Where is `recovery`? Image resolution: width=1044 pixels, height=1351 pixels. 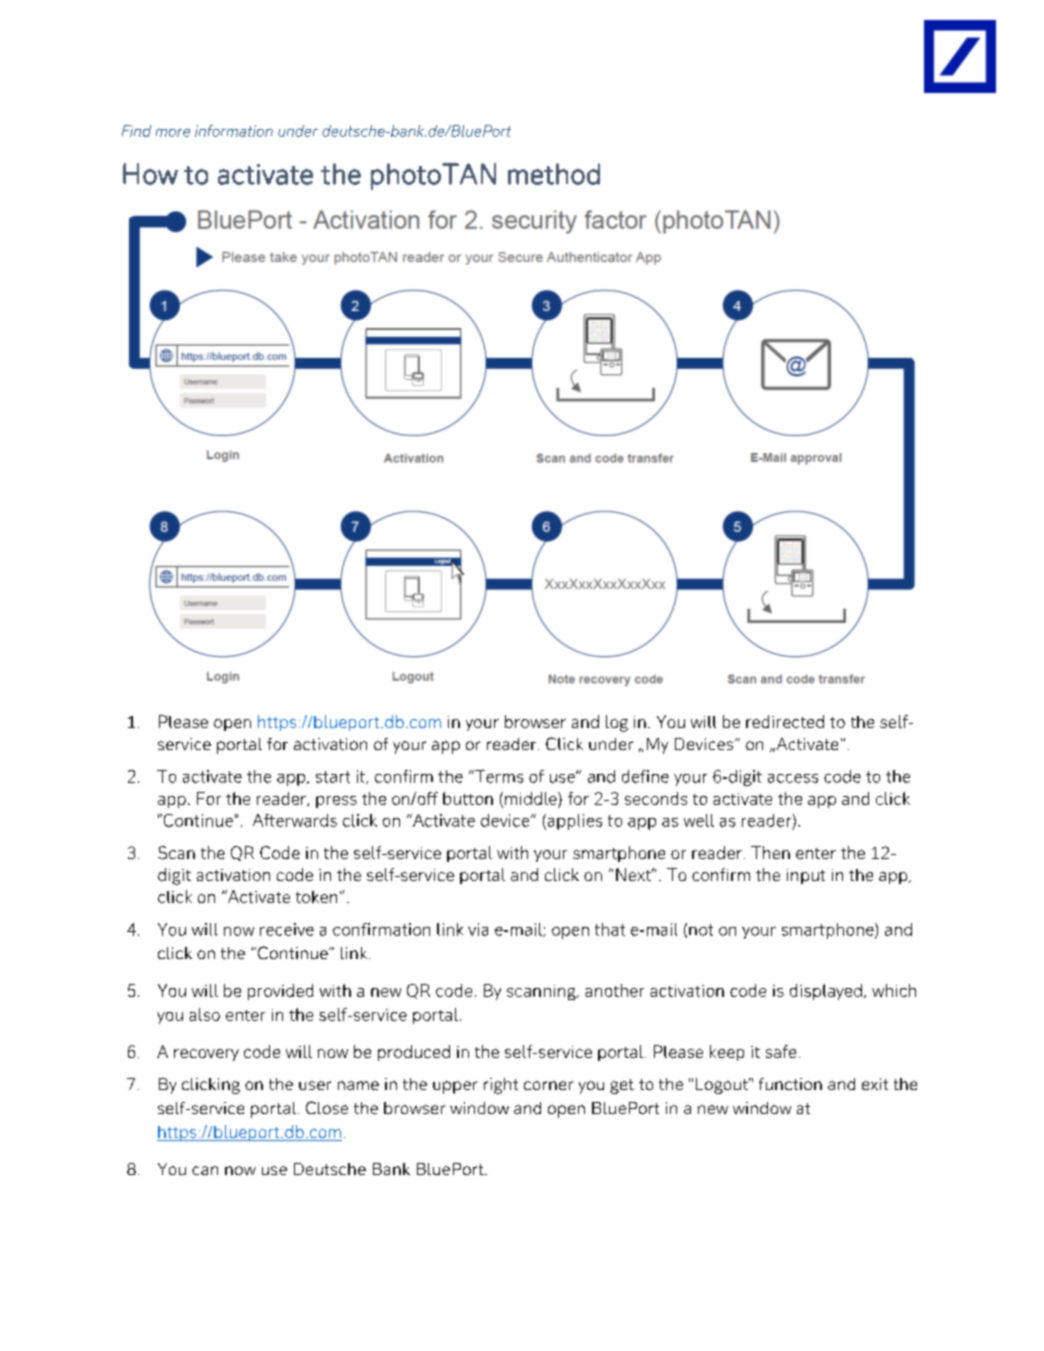
recovery is located at coordinates (206, 1055).
